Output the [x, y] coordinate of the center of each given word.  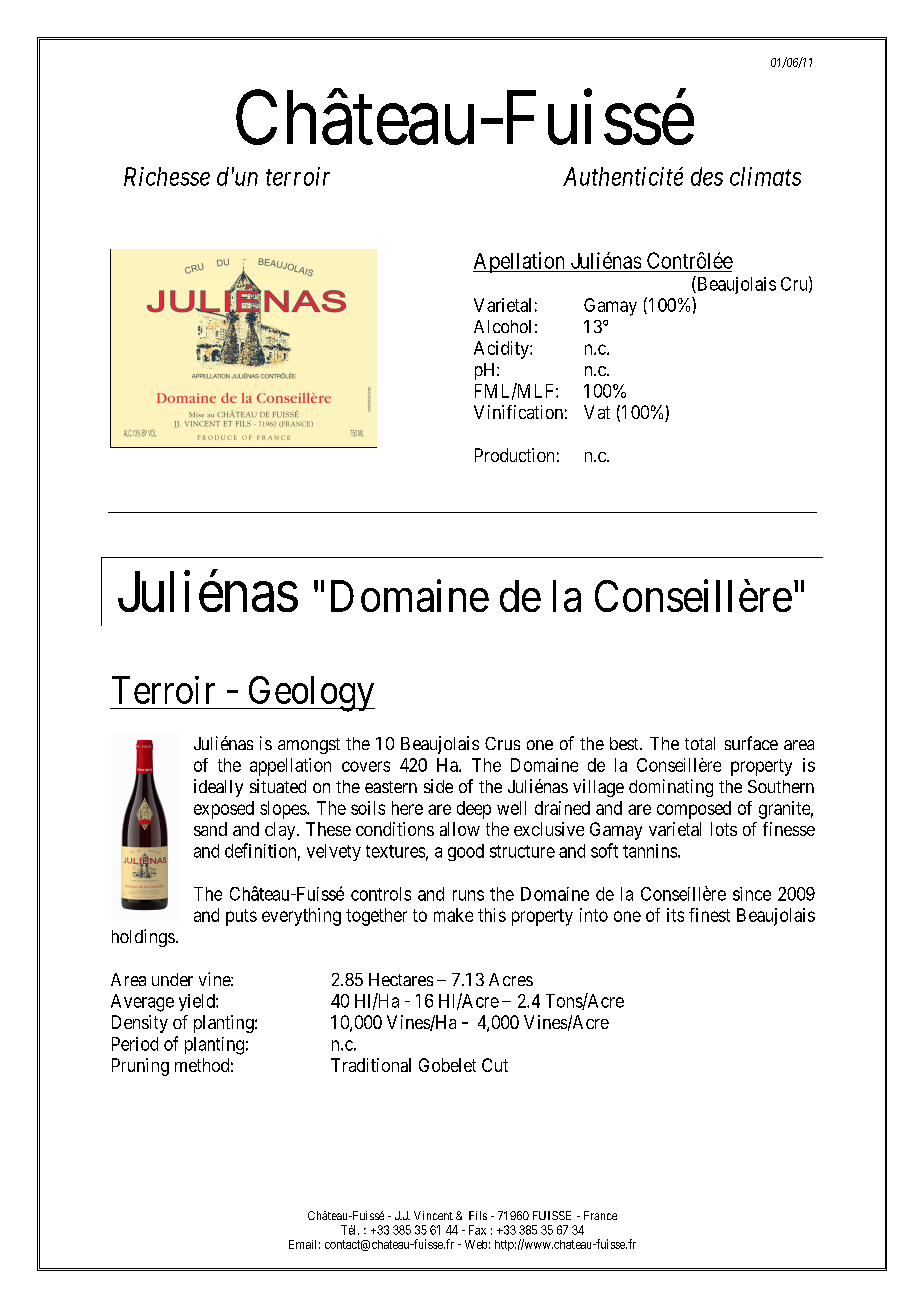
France [600, 1215]
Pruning [140, 1067]
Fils [478, 1215]
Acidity [502, 350]
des [707, 176]
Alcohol [502, 326]
